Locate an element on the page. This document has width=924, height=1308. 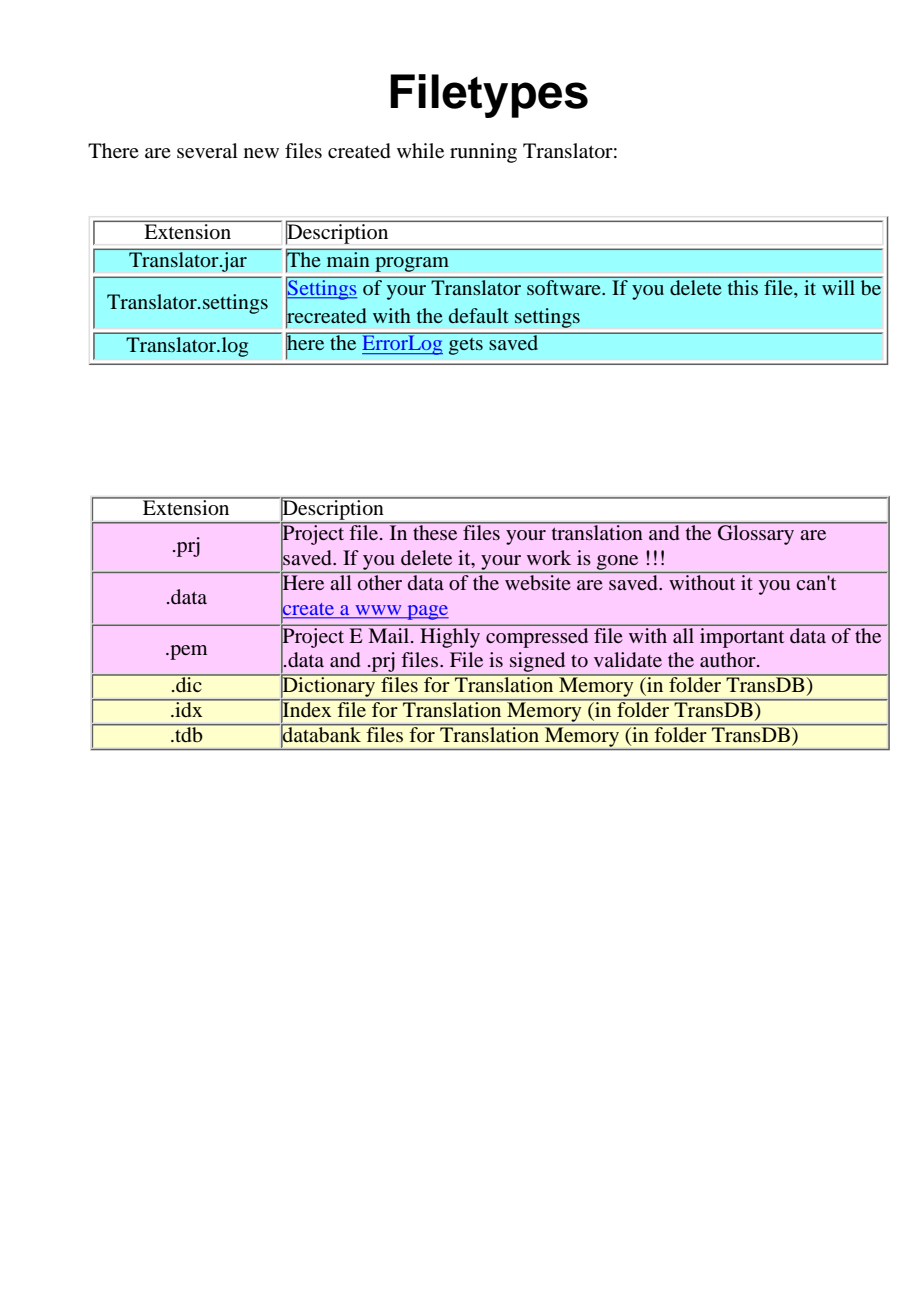
idx is located at coordinates (189, 708).
